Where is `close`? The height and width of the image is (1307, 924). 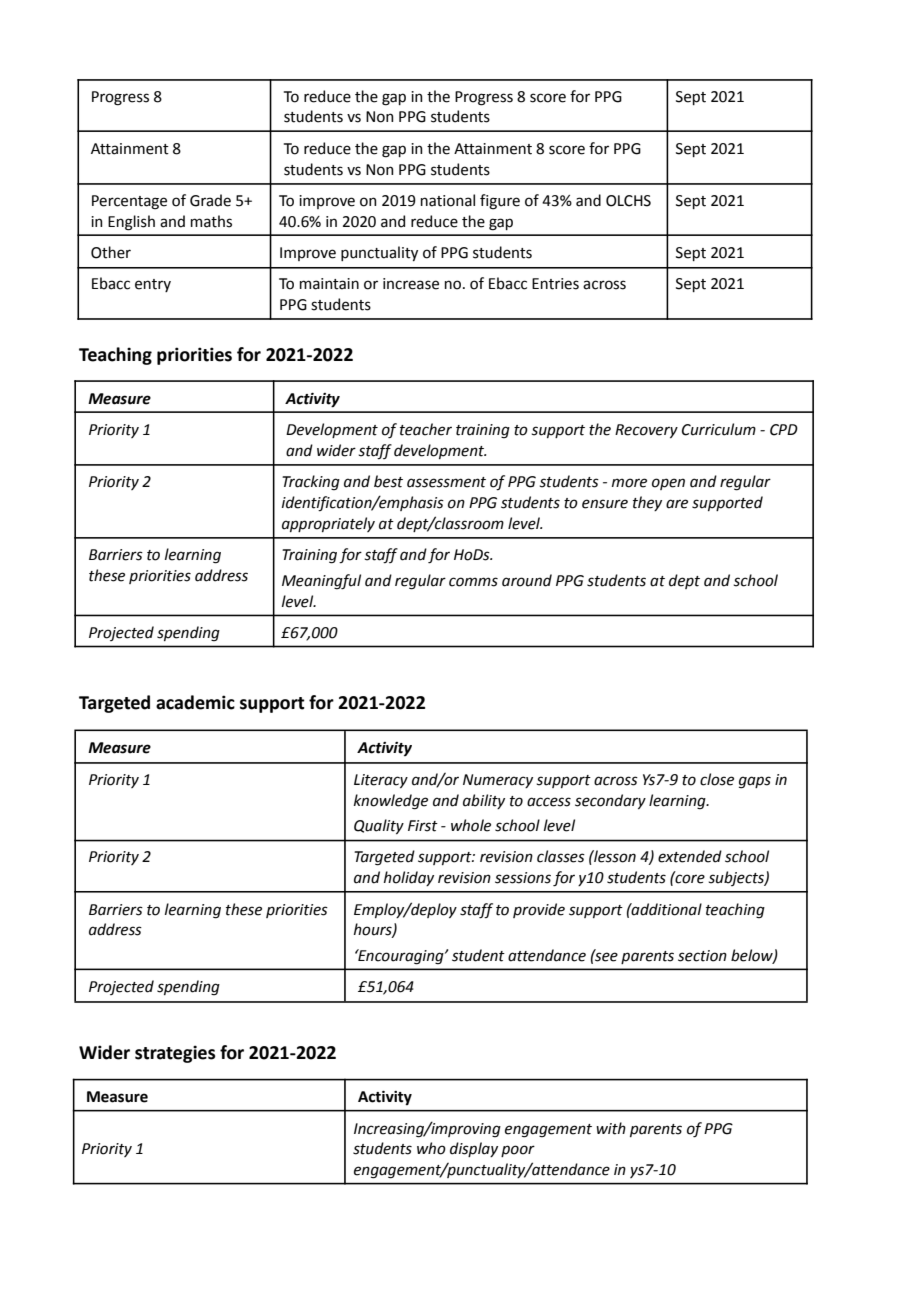 close is located at coordinates (717, 779).
